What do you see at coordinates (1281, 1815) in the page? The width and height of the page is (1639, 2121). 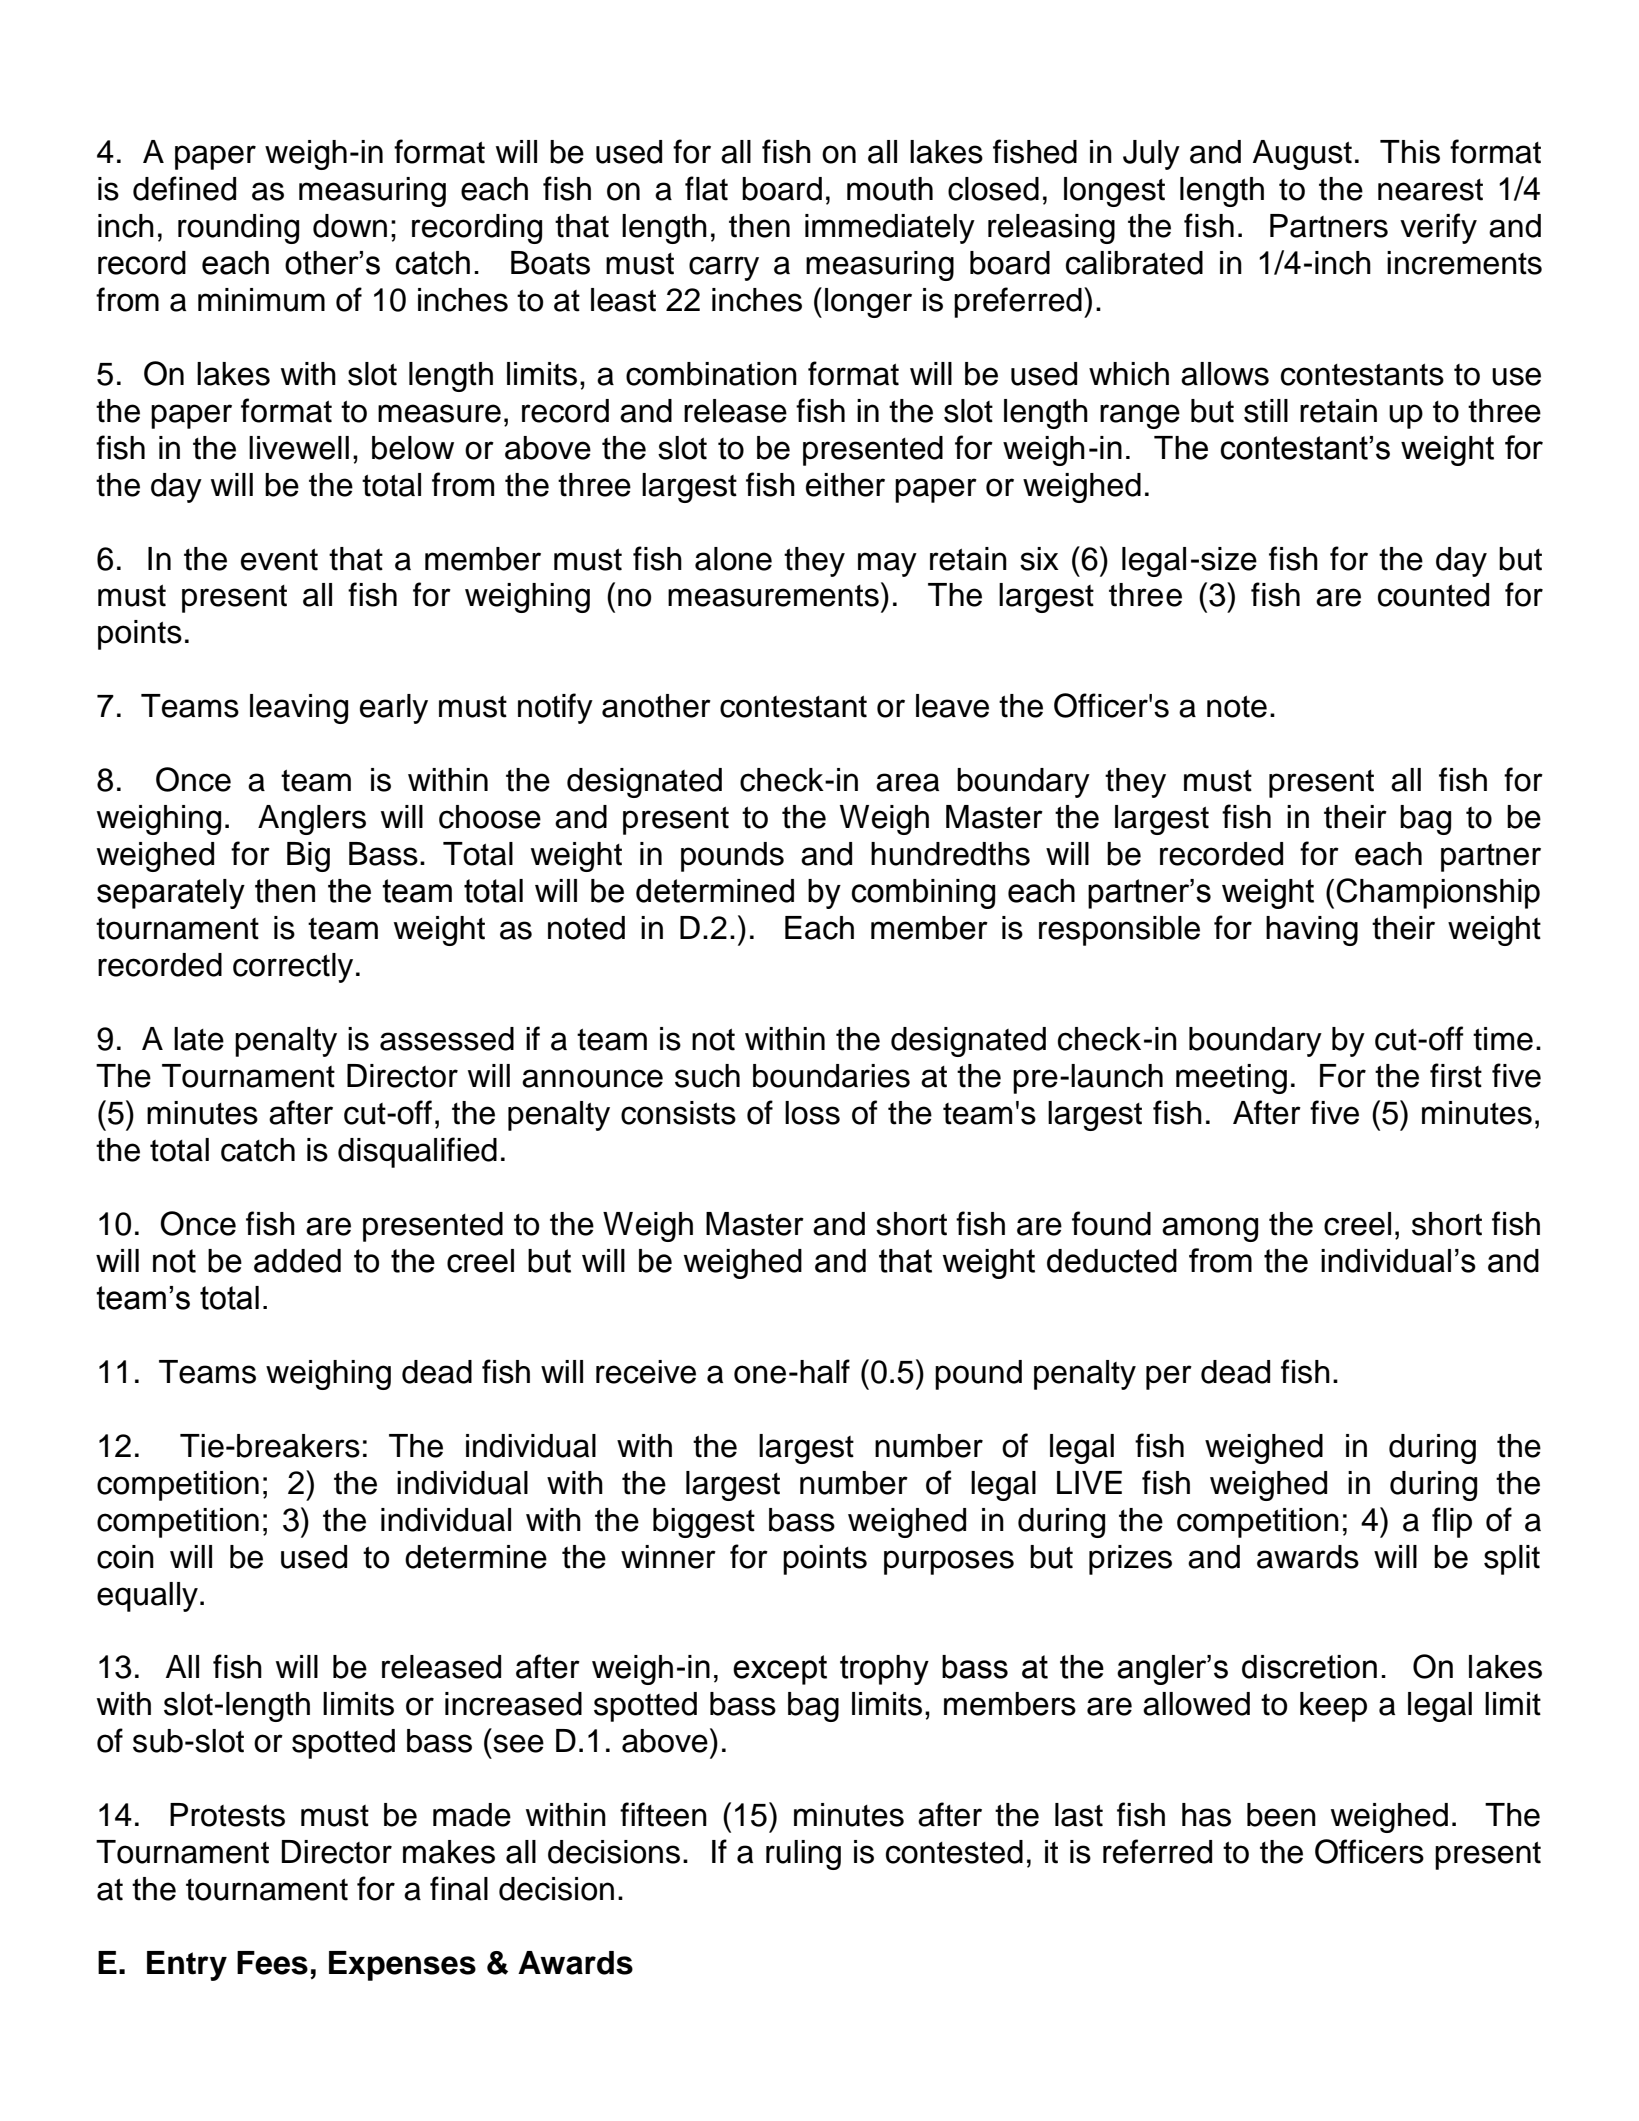 I see `been` at bounding box center [1281, 1815].
